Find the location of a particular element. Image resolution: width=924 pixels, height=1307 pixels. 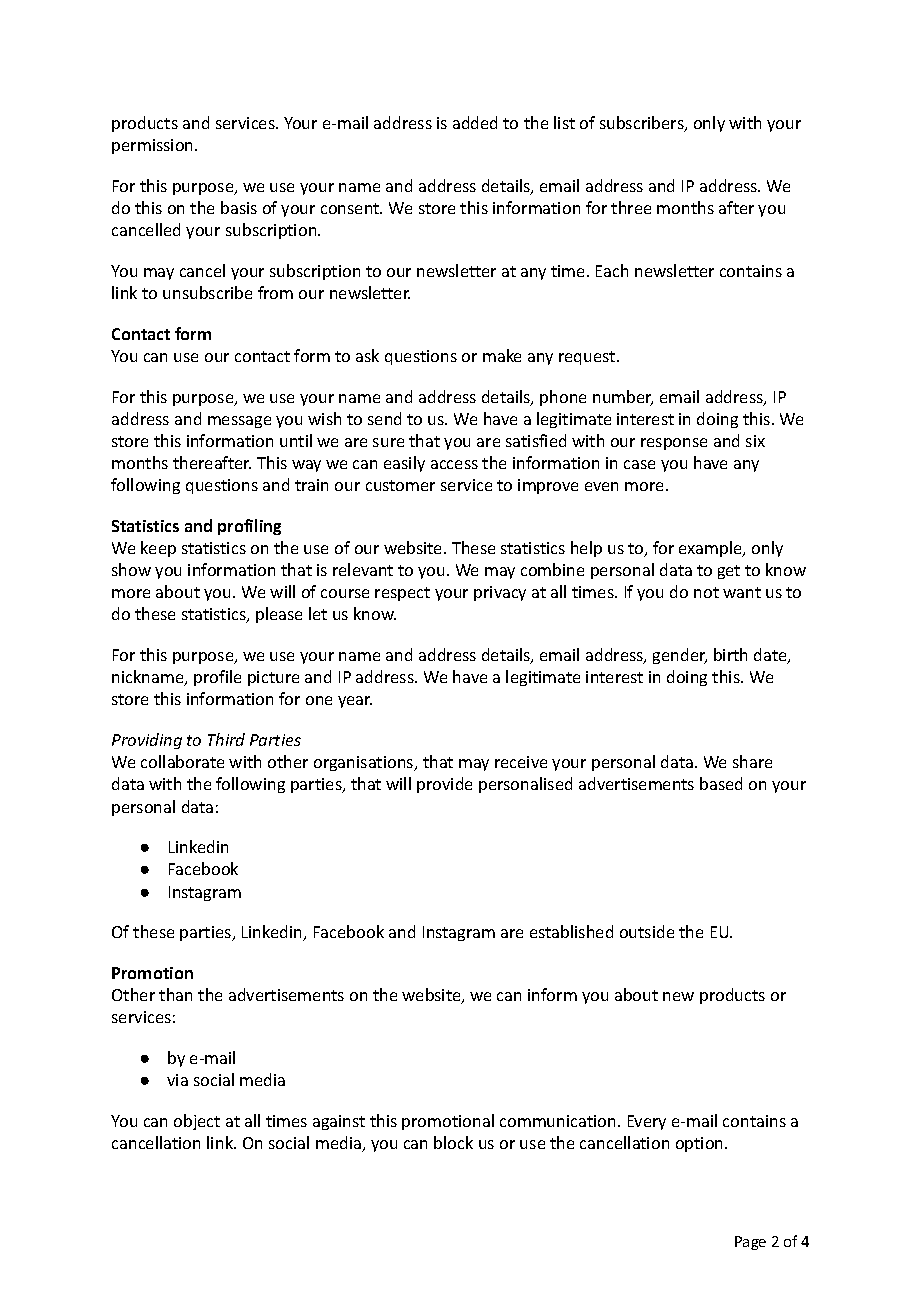

permission is located at coordinates (154, 146).
